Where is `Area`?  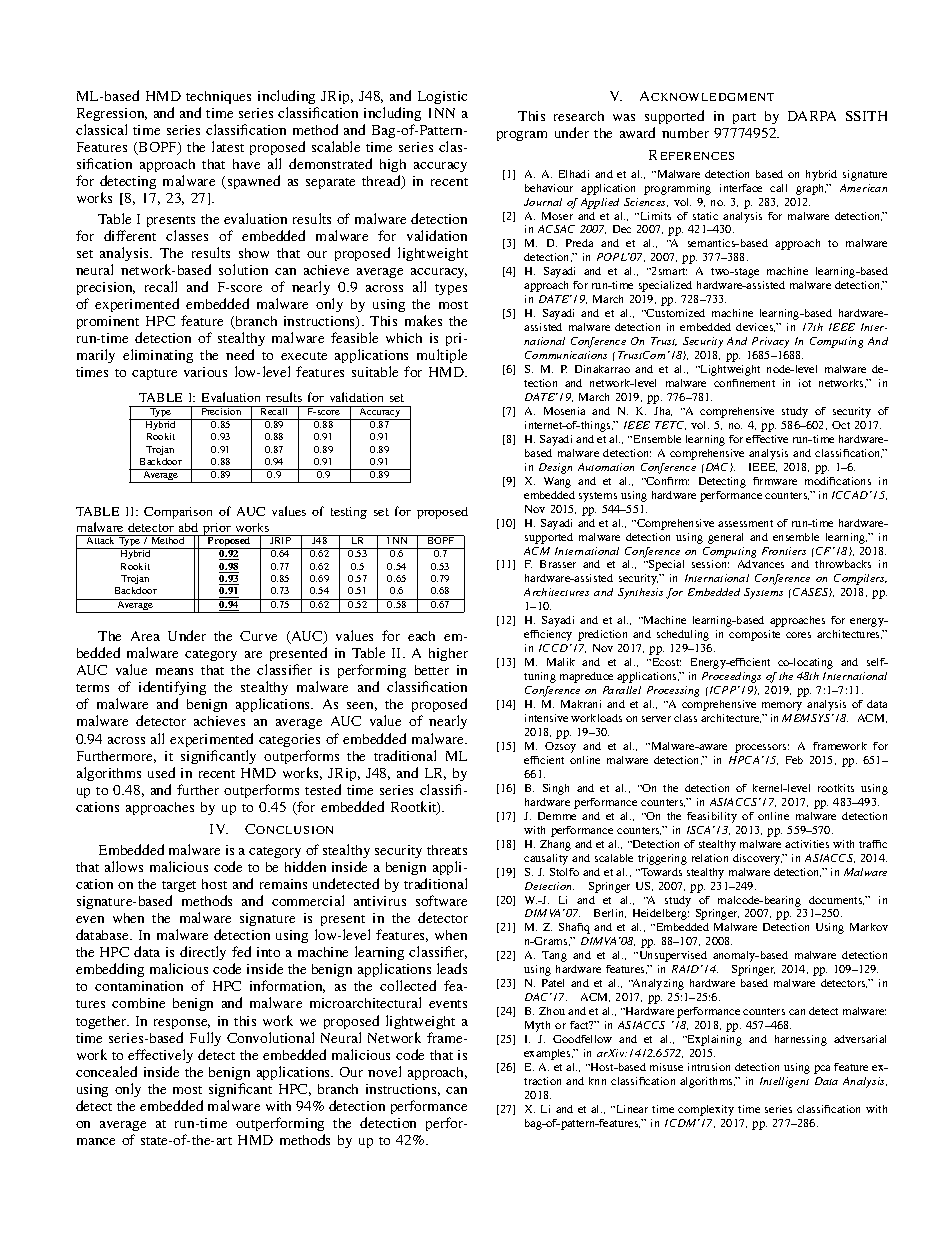 Area is located at coordinates (145, 636).
